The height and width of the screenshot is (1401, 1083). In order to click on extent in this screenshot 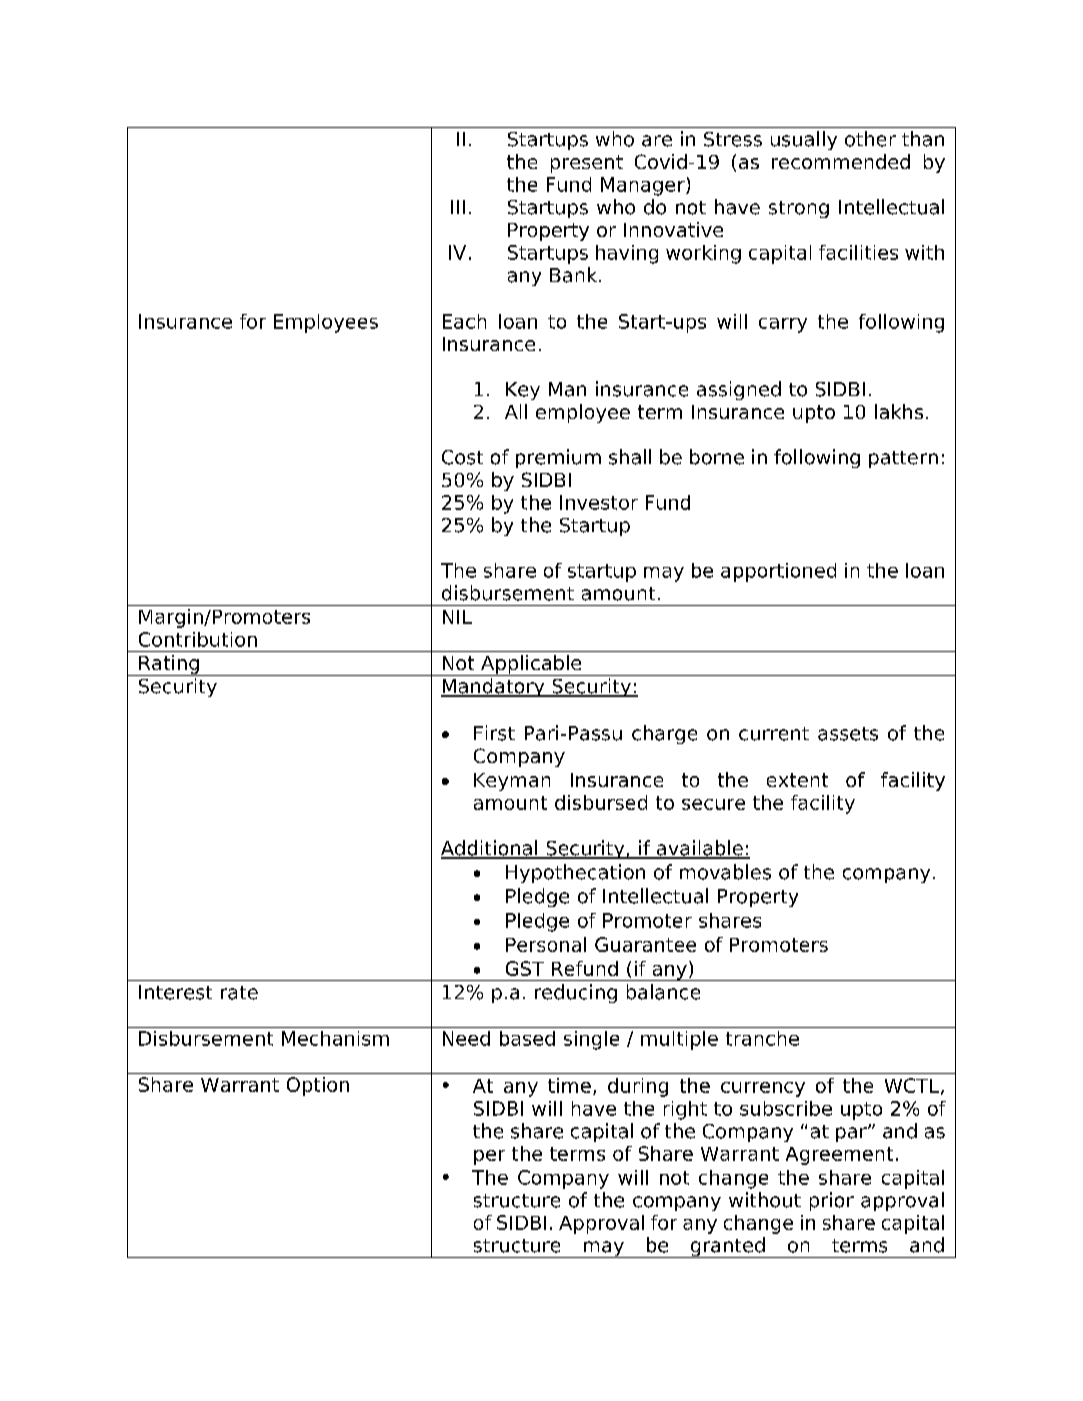, I will do `click(797, 780)`.
